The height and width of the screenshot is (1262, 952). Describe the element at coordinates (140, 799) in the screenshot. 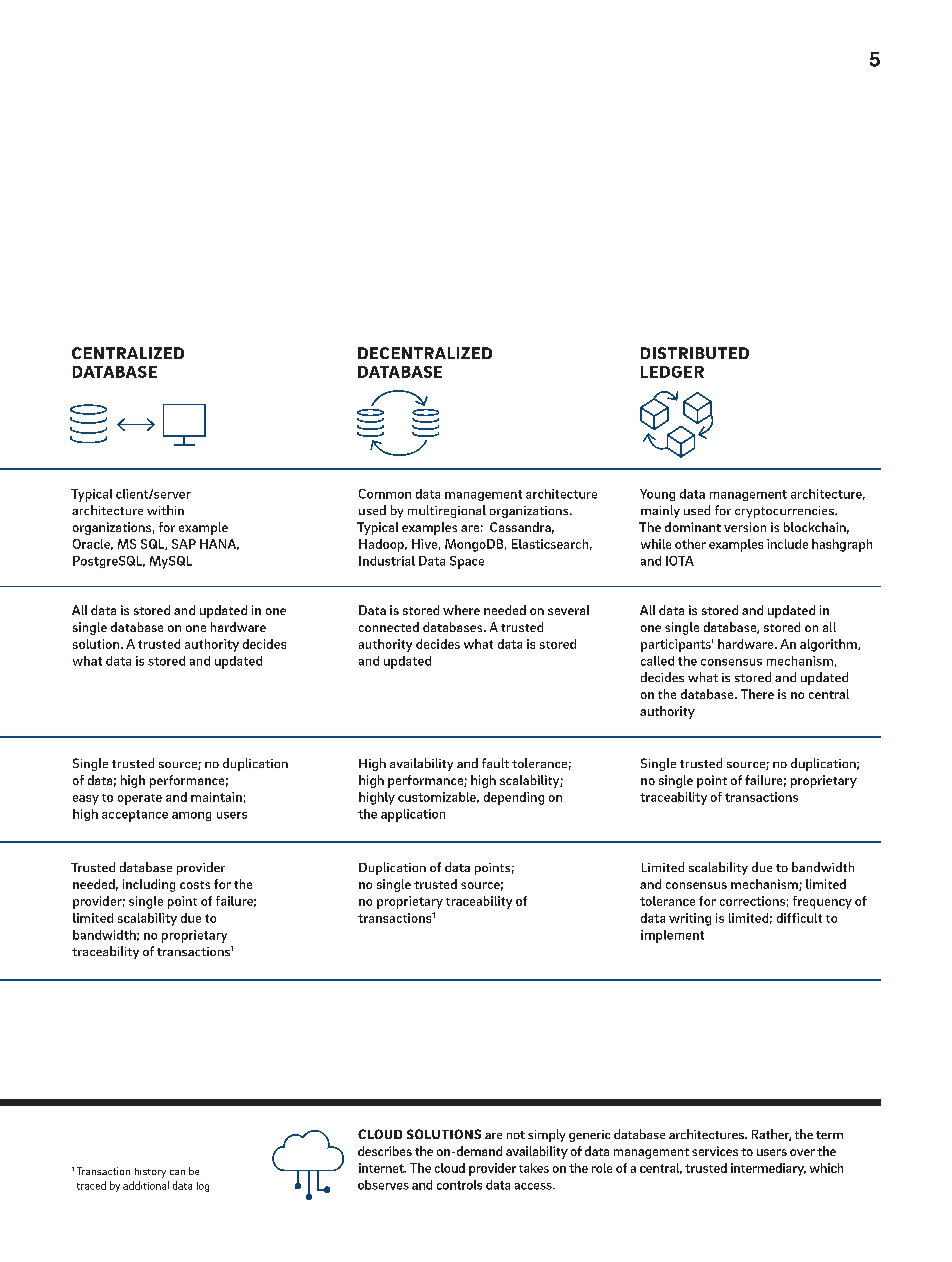

I see `operate` at that location.
